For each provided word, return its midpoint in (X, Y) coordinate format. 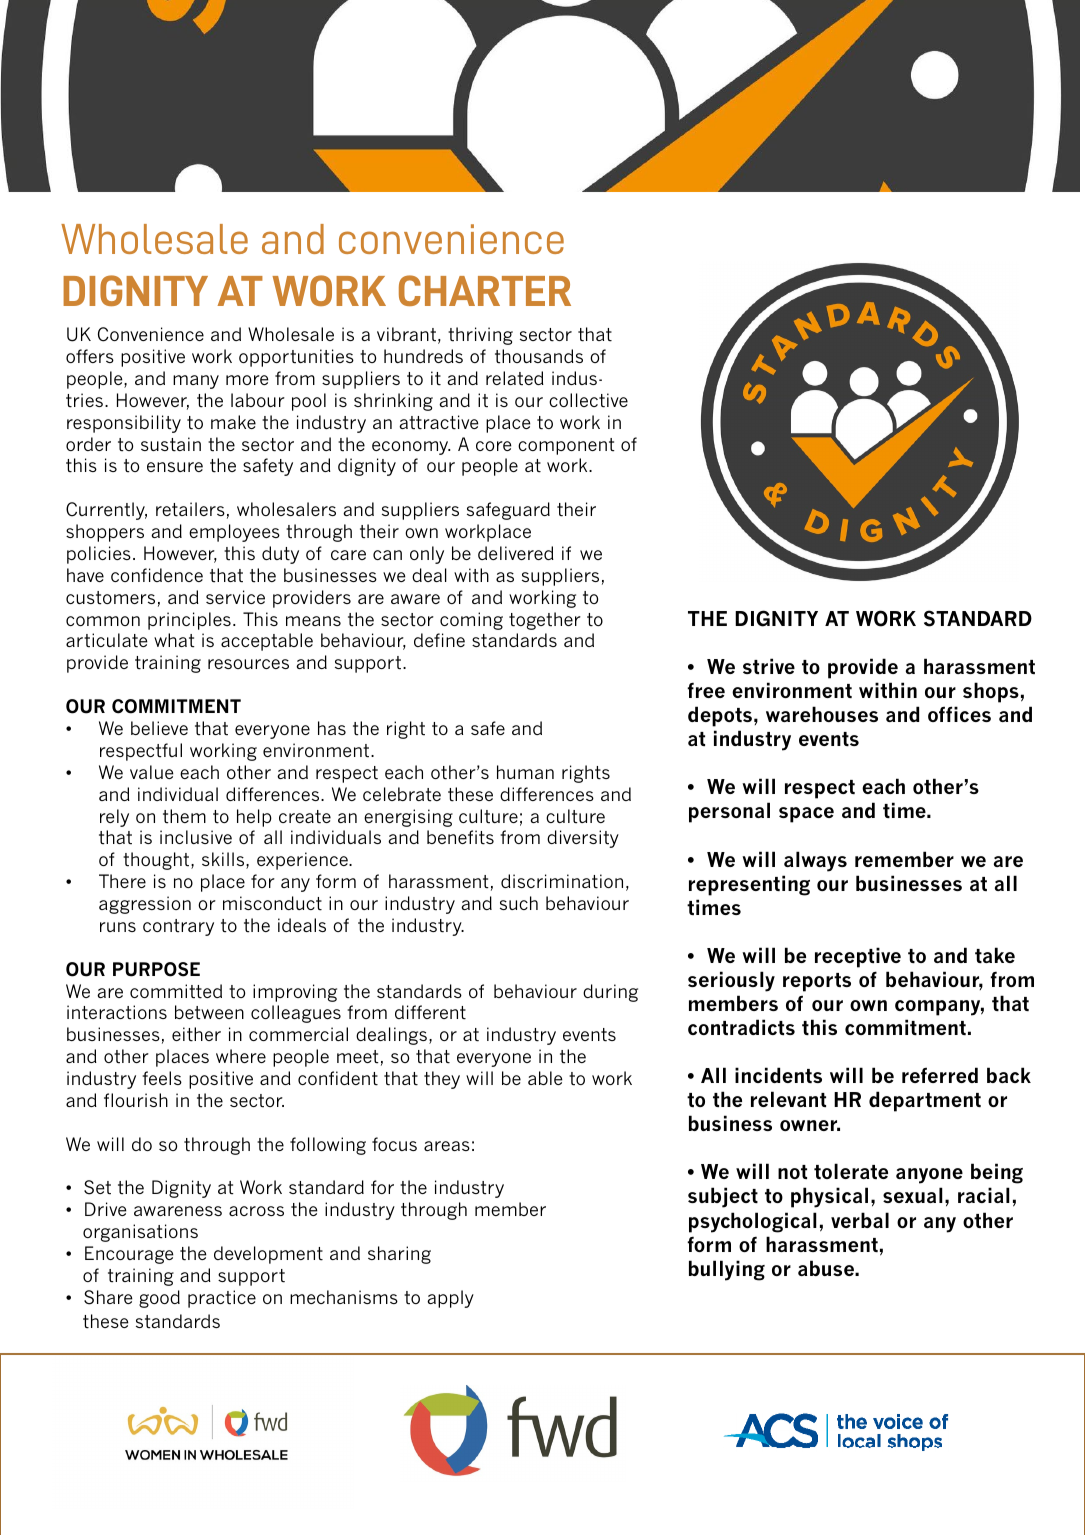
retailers (190, 509)
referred (940, 1075)
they (442, 1080)
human (525, 772)
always (815, 861)
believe (159, 728)
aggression (145, 905)
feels (162, 1078)
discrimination (562, 881)
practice (222, 1299)
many (196, 382)
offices (959, 714)
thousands (539, 356)
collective (588, 400)
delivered (516, 553)
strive (769, 666)
